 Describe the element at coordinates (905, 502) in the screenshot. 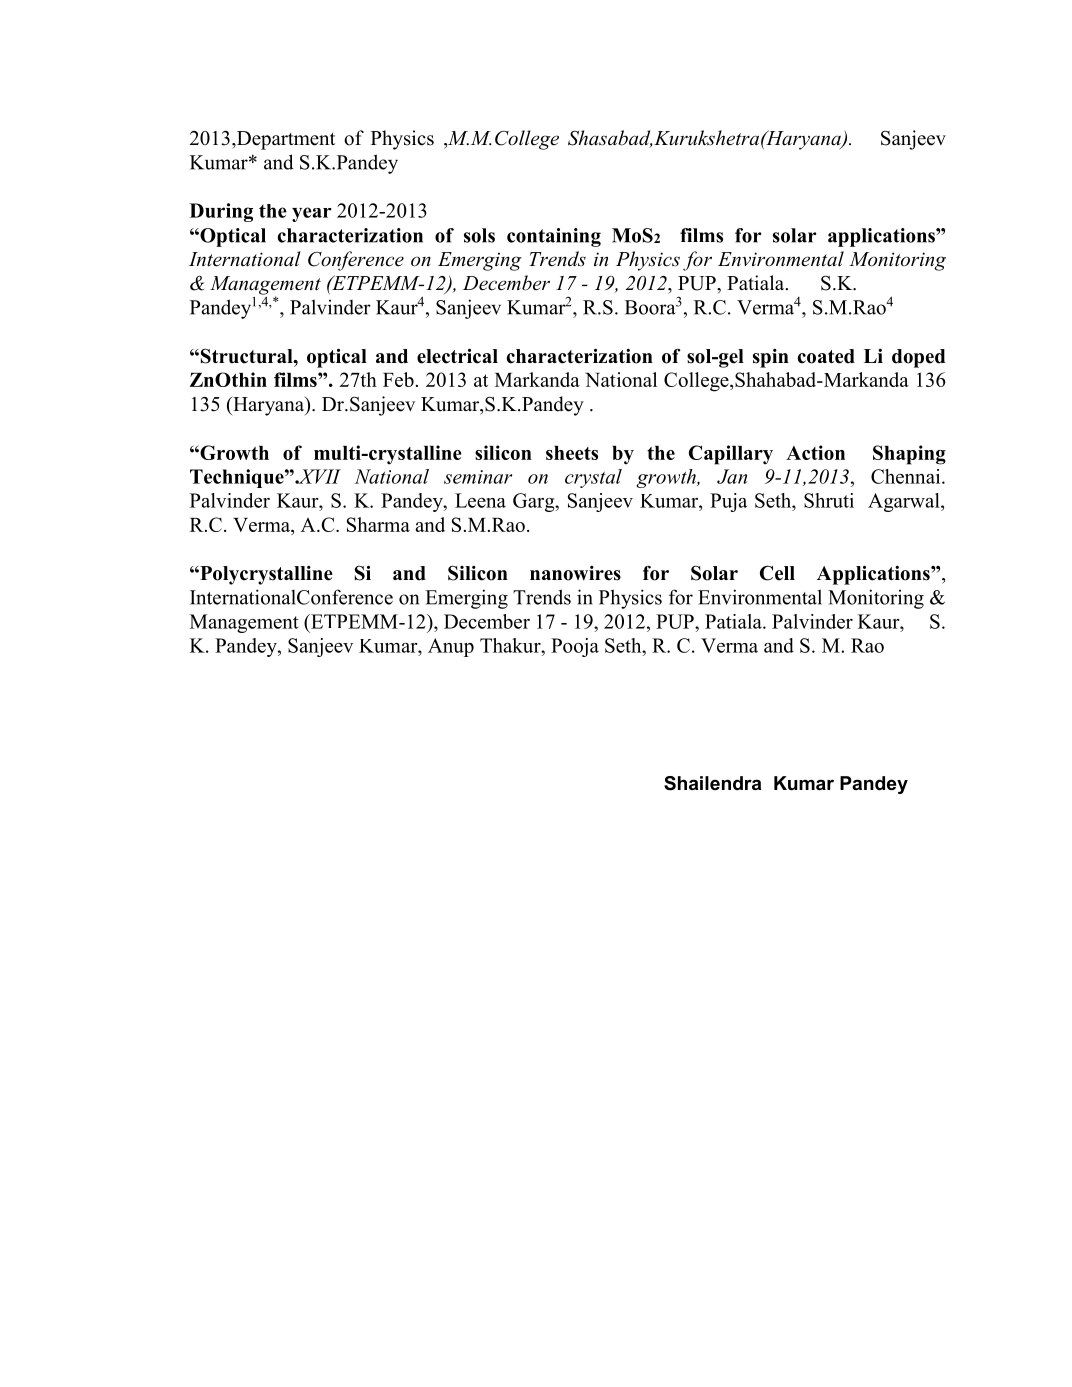

I see `Agarwal` at that location.
